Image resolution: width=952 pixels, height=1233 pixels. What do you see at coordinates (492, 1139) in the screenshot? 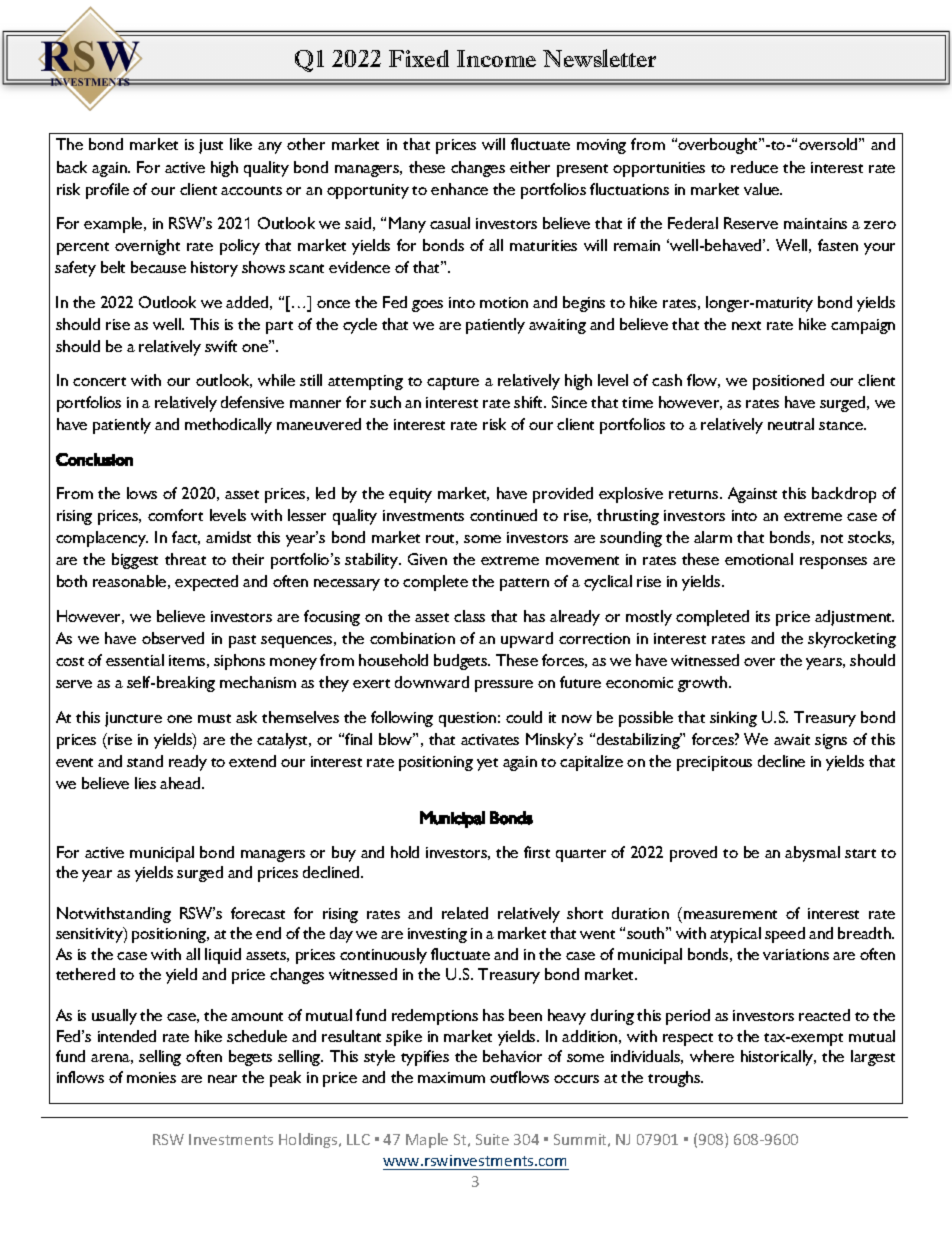
I see `Suite` at bounding box center [492, 1139].
